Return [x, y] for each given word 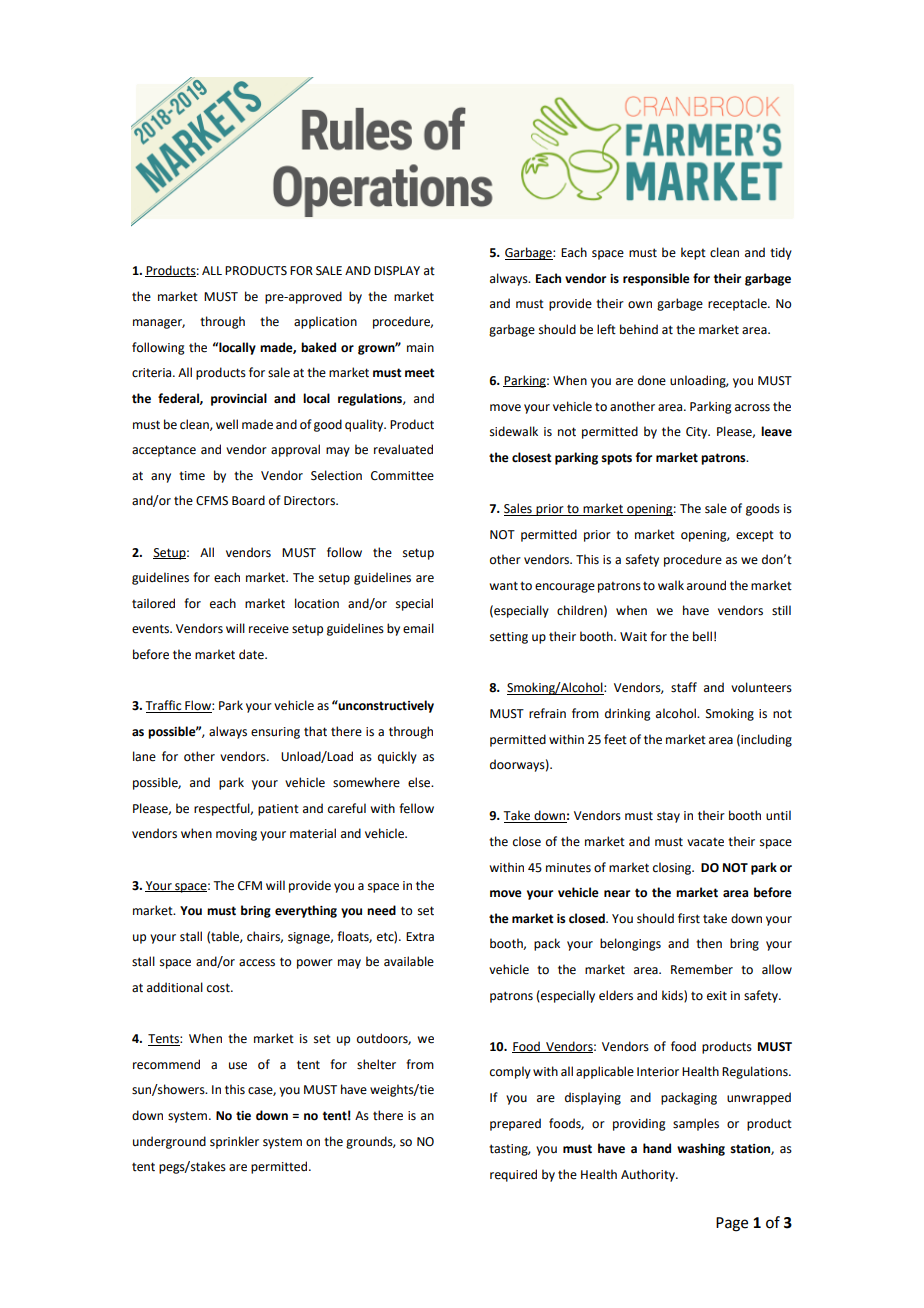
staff [684, 687]
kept [693, 253]
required [513, 1175]
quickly [397, 757]
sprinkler [234, 1142]
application [325, 322]
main [420, 348]
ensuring [275, 733]
